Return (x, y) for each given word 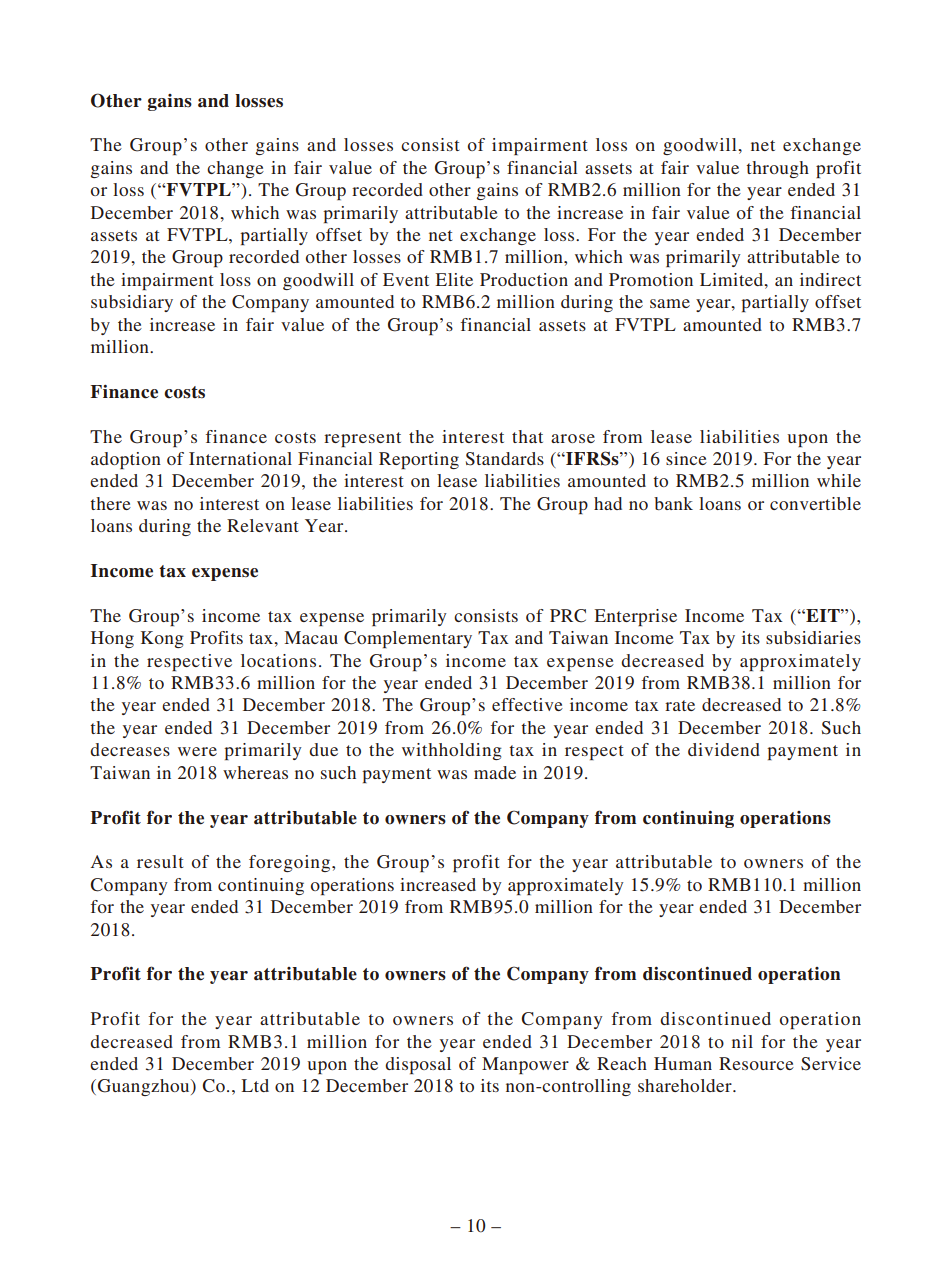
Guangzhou (145, 1087)
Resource (756, 1063)
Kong (162, 639)
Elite (454, 279)
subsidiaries (813, 637)
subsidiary (132, 303)
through (777, 169)
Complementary (408, 639)
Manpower (525, 1065)
